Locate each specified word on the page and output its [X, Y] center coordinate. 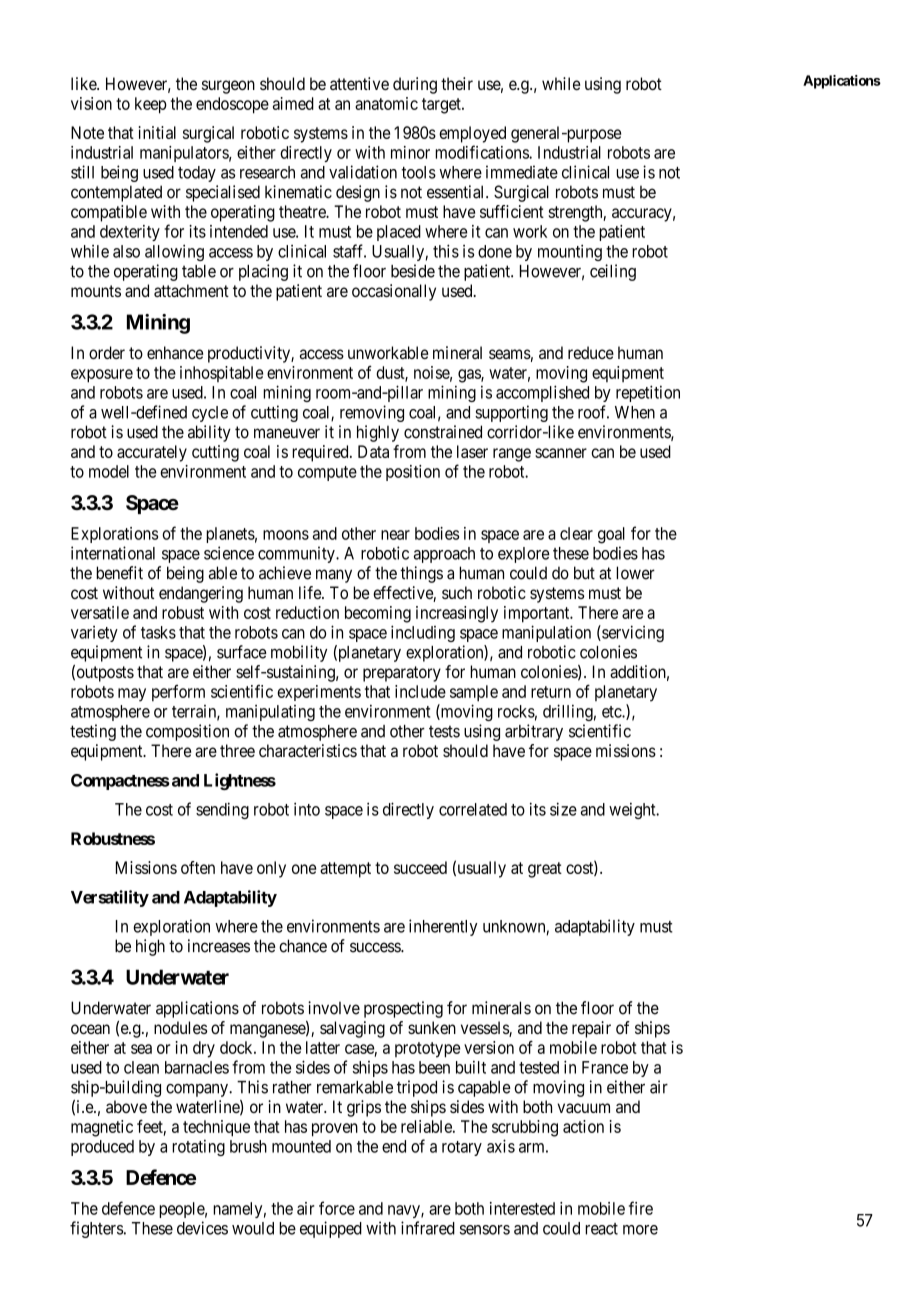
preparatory [402, 674]
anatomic [386, 103]
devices [202, 1228]
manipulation [546, 633]
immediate [522, 172]
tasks [158, 632]
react [601, 1229]
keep [151, 105]
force [337, 1208]
